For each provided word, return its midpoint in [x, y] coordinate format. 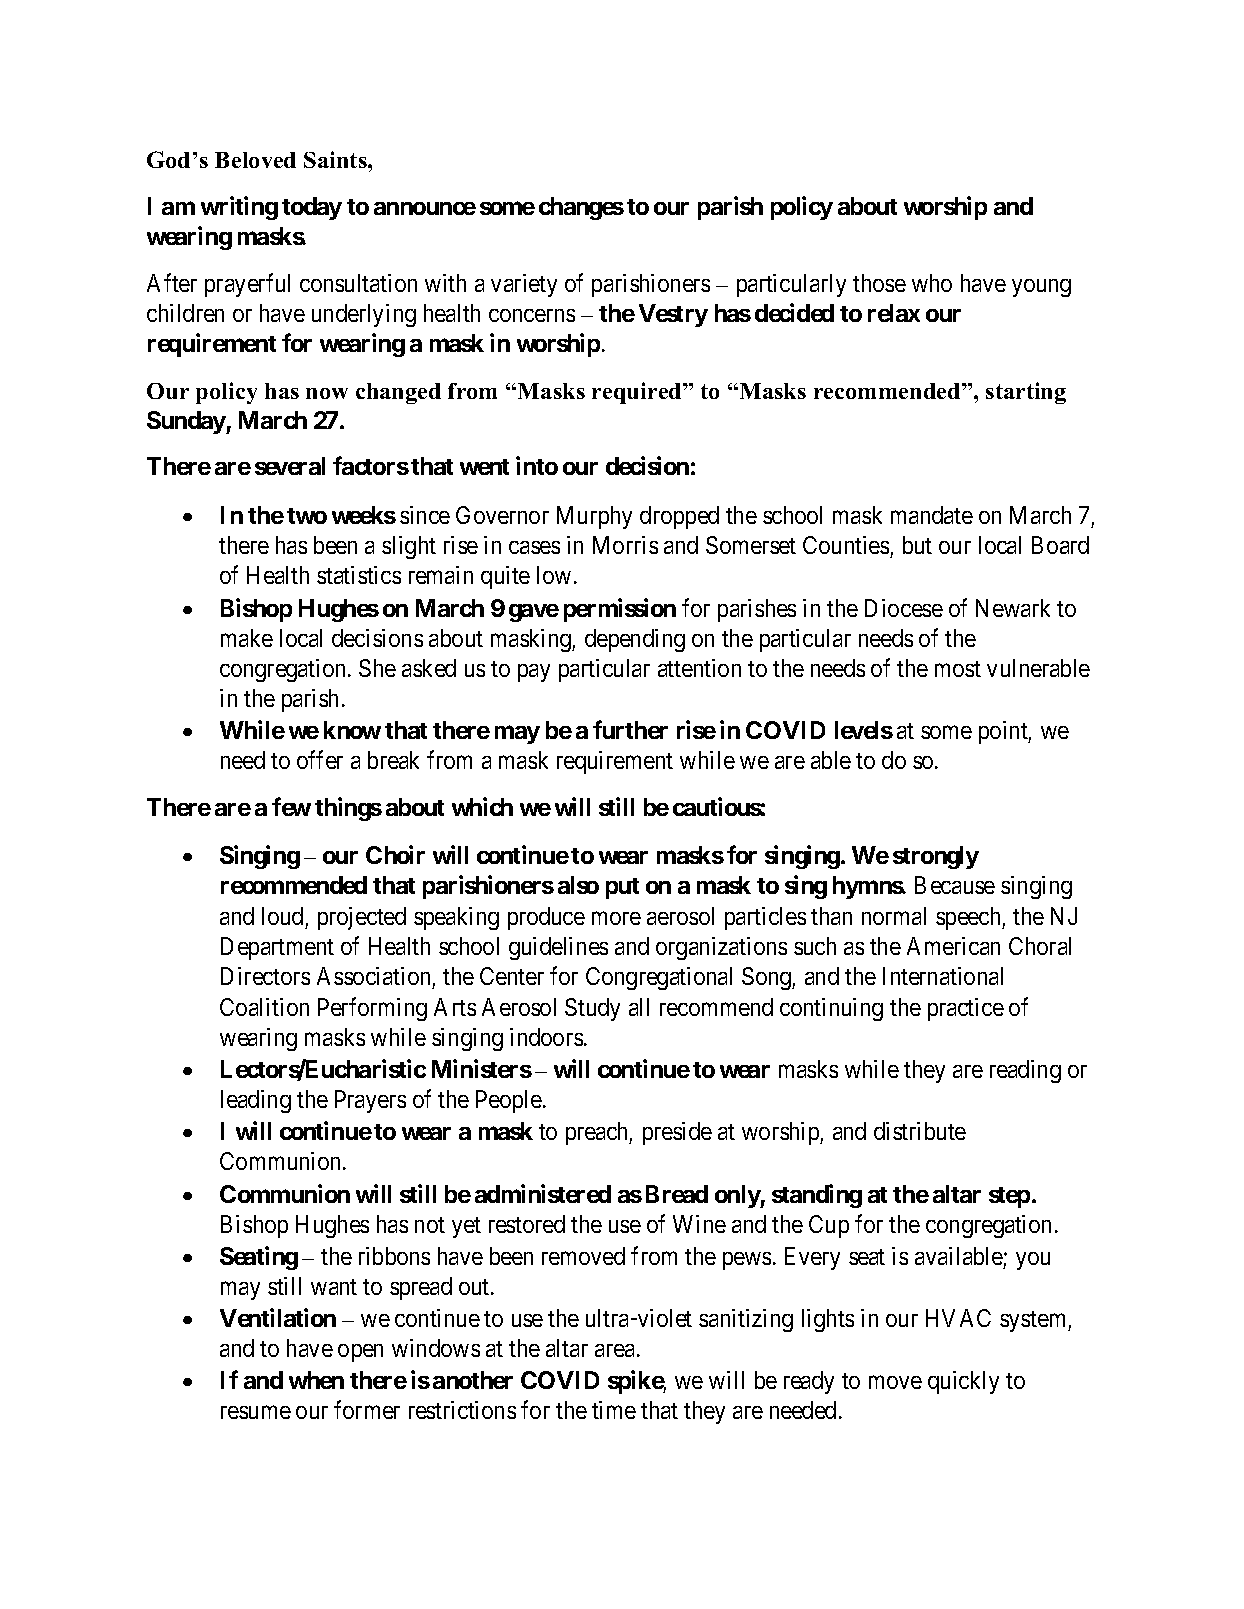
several [290, 466]
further [630, 729]
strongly [936, 857]
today [312, 208]
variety [524, 285]
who [932, 283]
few [291, 806]
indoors [546, 1037]
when [316, 1380]
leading [256, 1101]
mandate [932, 515]
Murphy [594, 517]
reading [1025, 1071]
